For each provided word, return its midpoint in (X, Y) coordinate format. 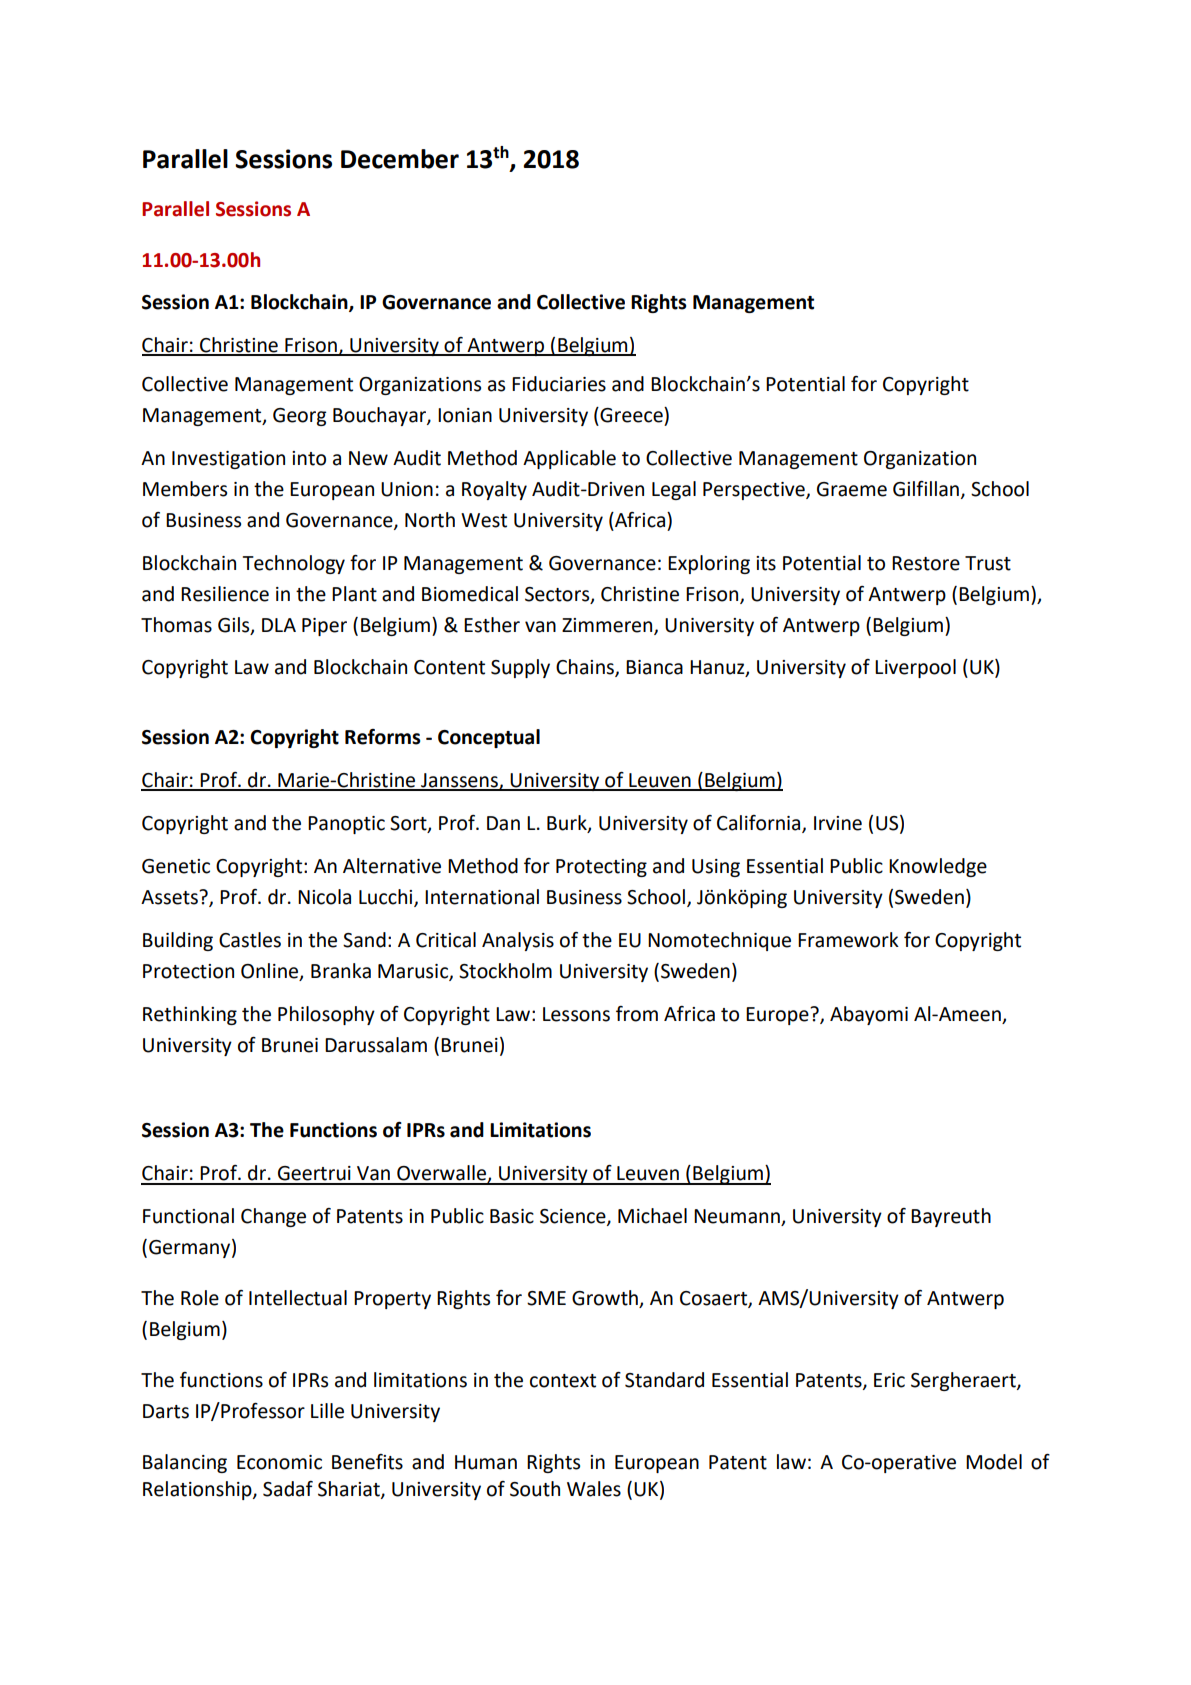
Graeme (852, 489)
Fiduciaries (559, 384)
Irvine (838, 823)
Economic (279, 1462)
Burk (568, 824)
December (400, 159)
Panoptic (346, 825)
